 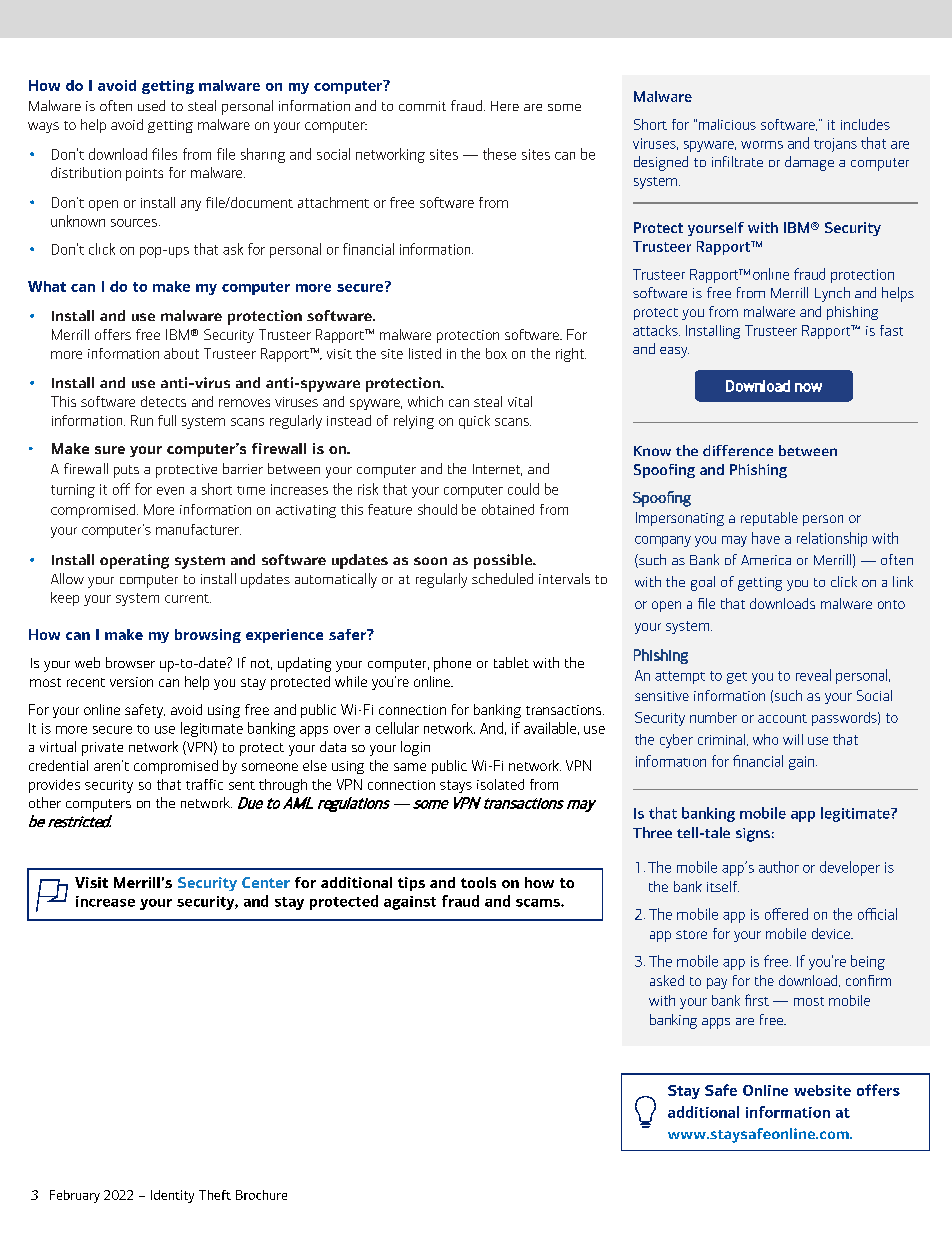 What do you see at coordinates (497, 470) in the image?
I see `Internet` at bounding box center [497, 470].
